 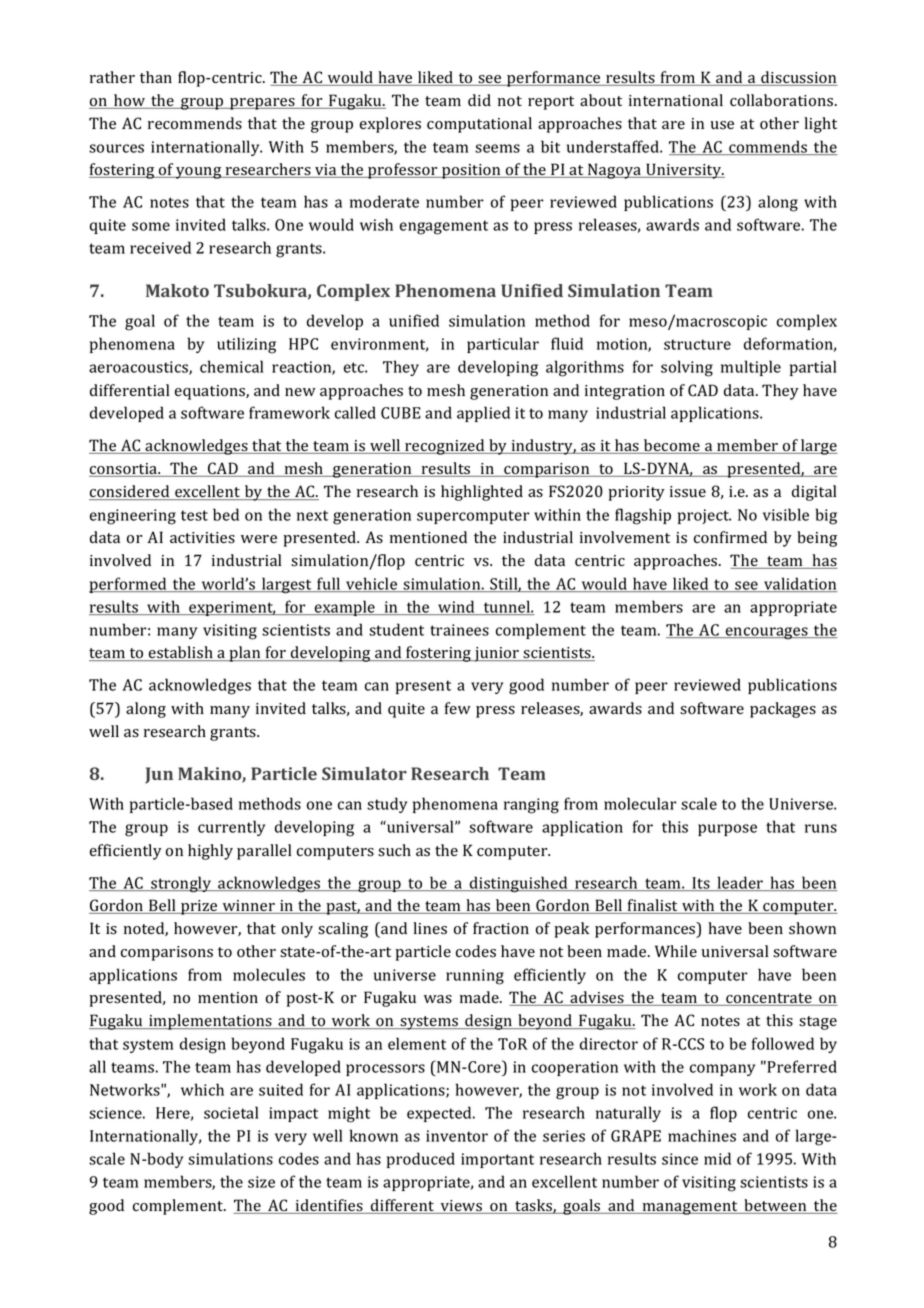 I want to click on use, so click(x=722, y=125).
